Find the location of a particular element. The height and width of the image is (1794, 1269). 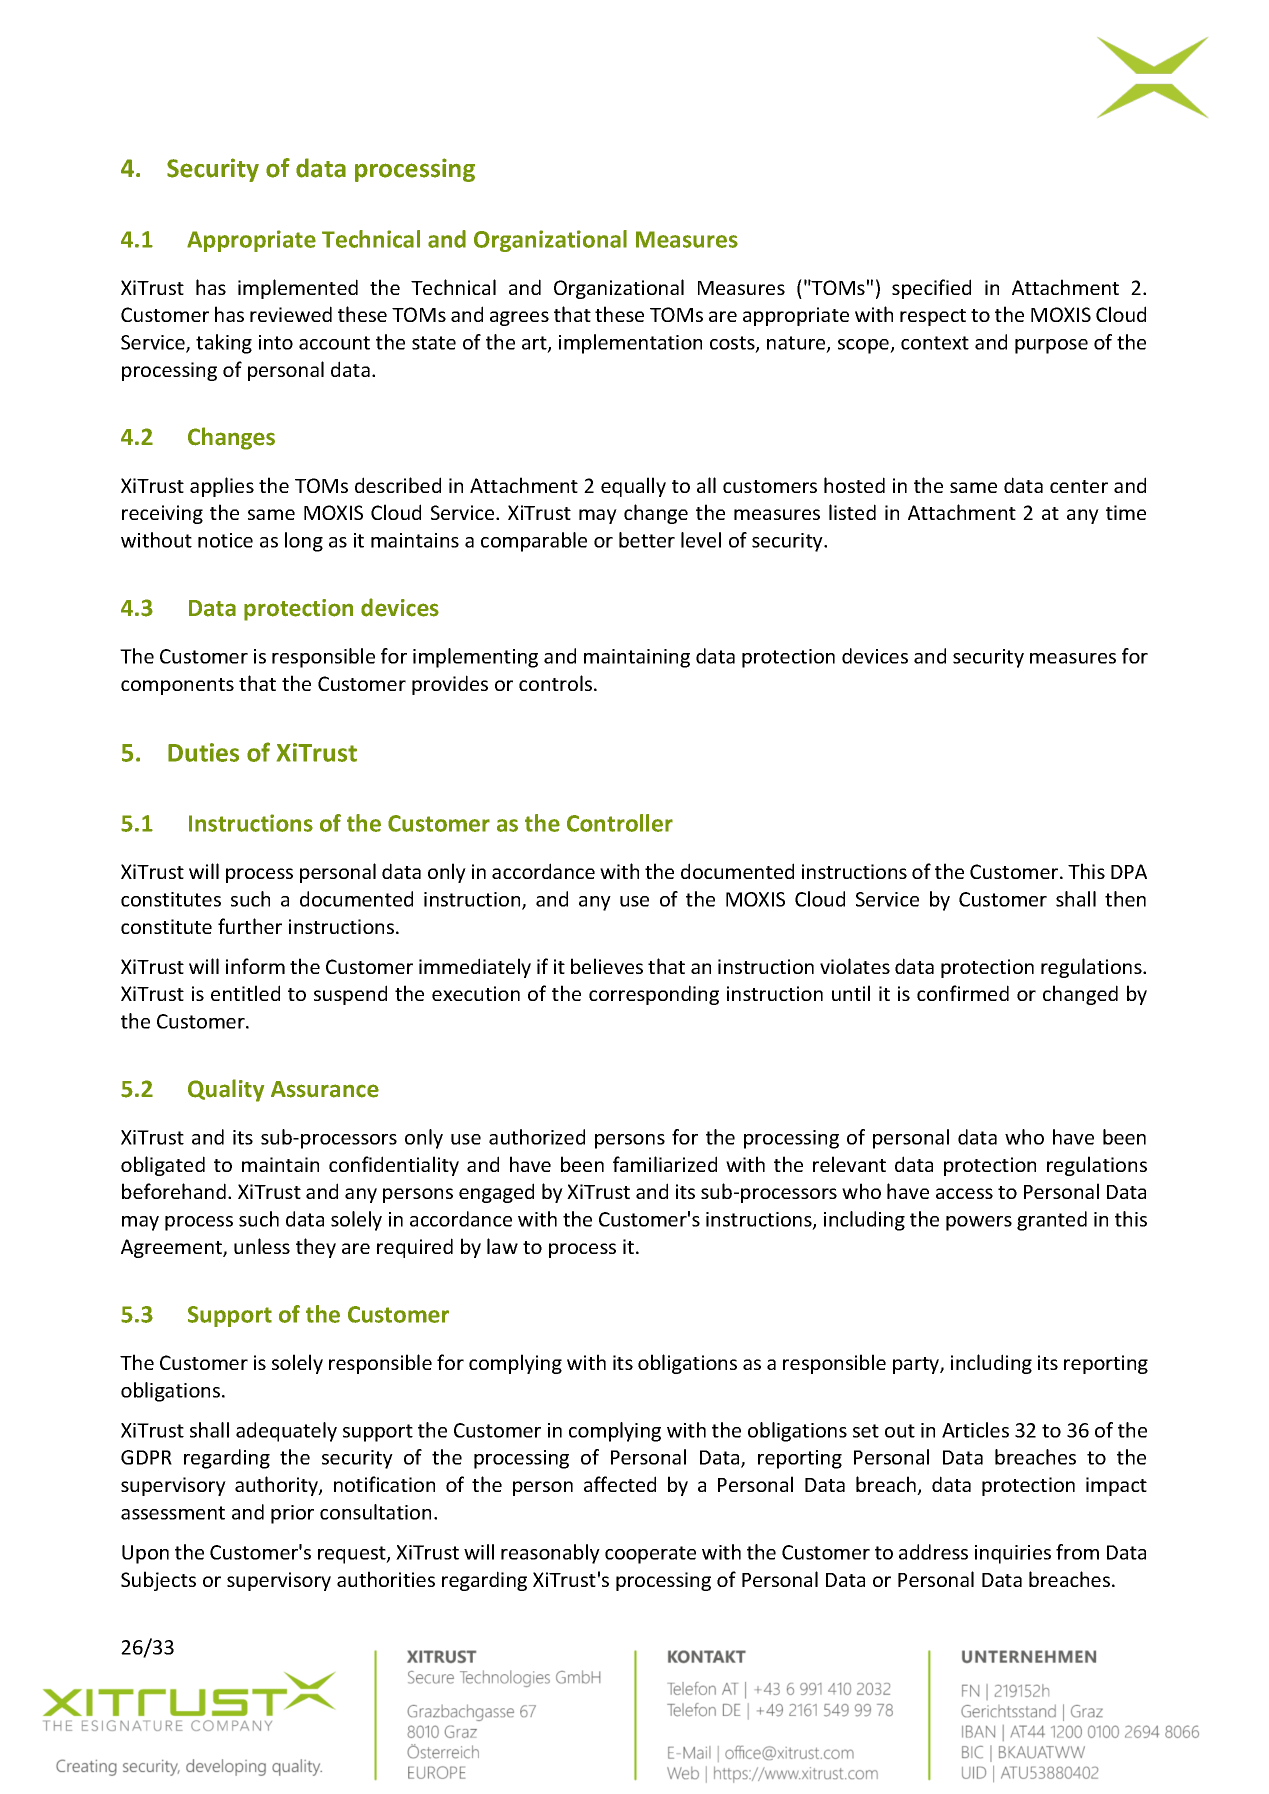

into is located at coordinates (276, 342).
